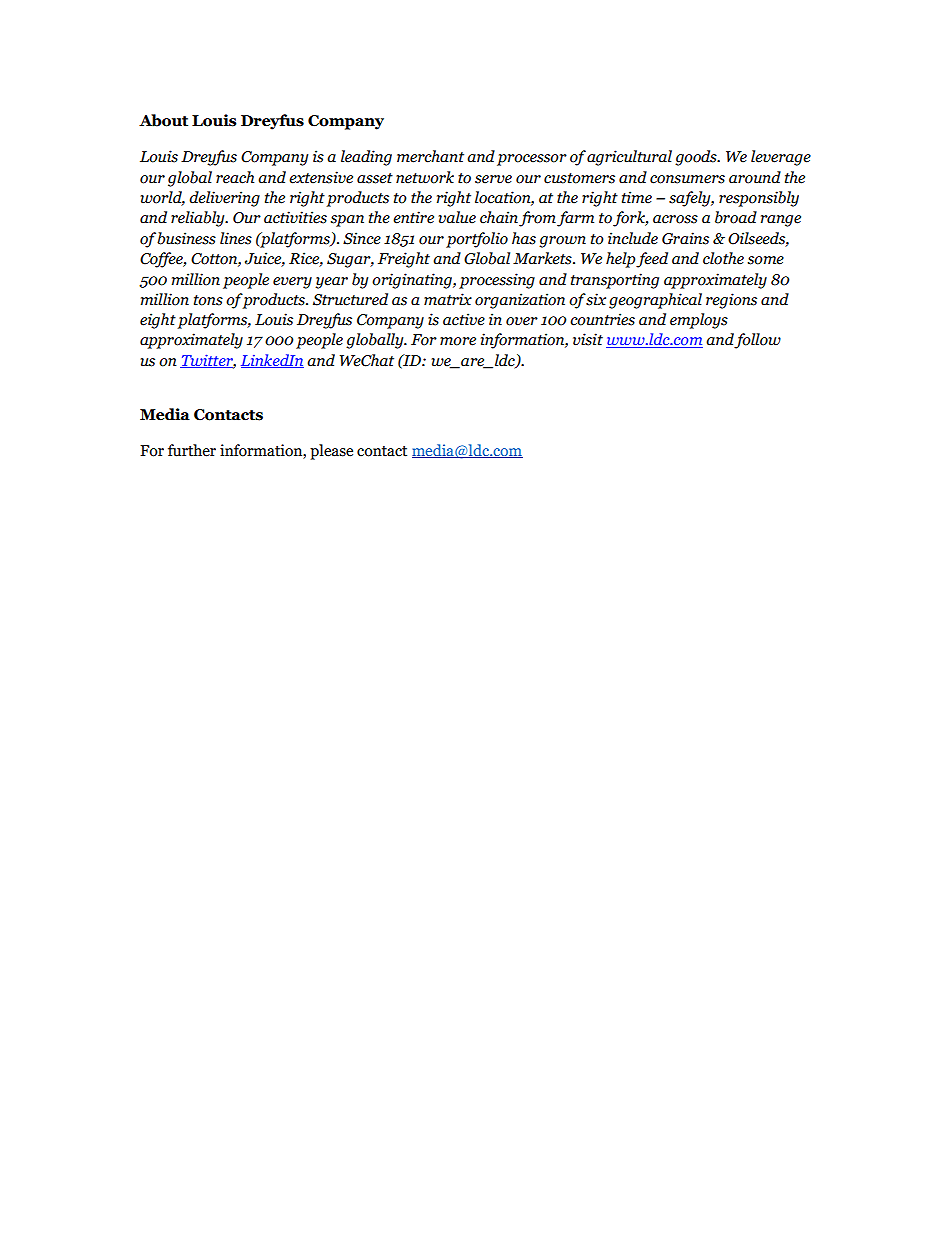 The height and width of the screenshot is (1233, 952). Describe the element at coordinates (685, 238) in the screenshot. I see `Grains` at that location.
